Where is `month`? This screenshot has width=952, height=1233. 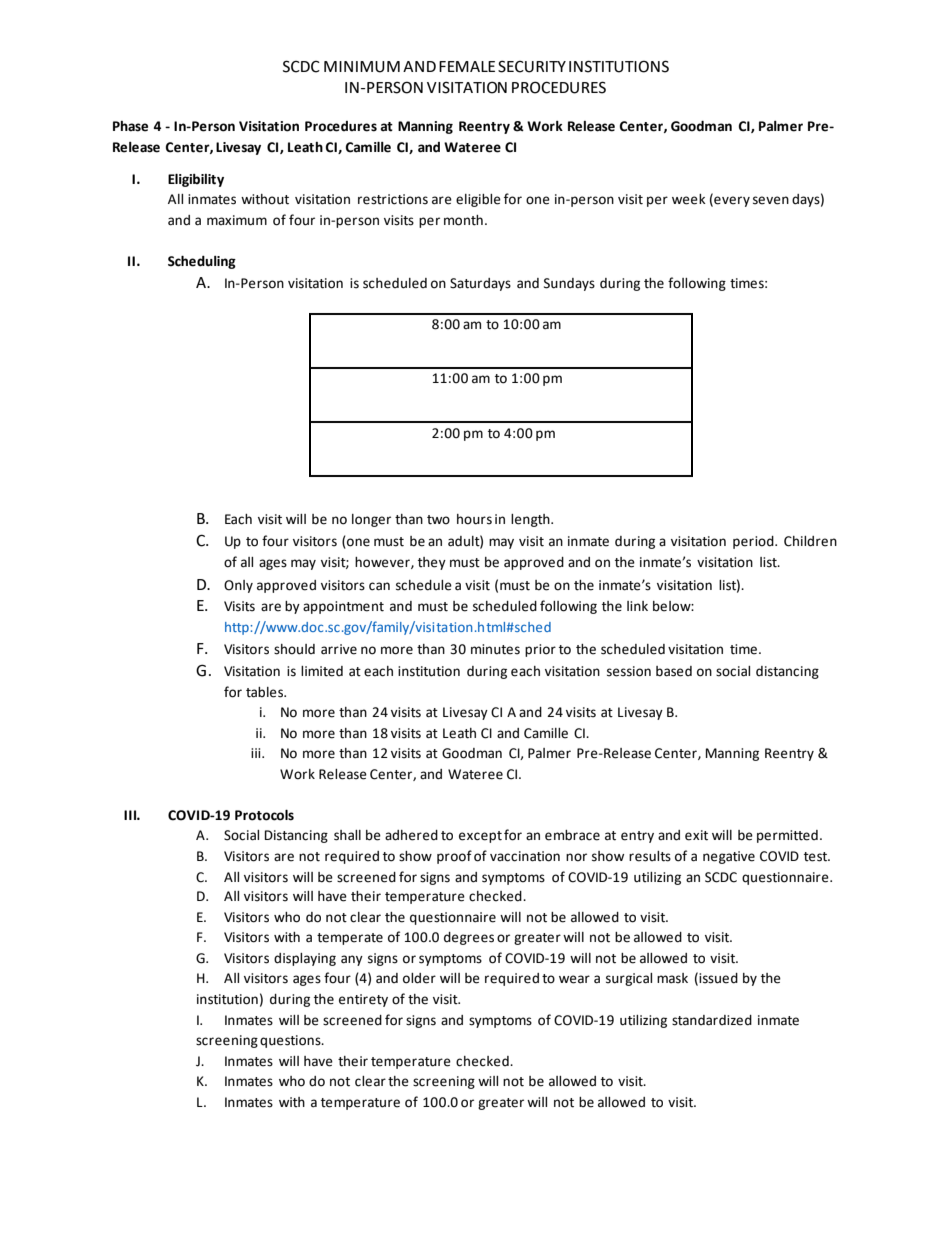
month is located at coordinates (463, 220).
